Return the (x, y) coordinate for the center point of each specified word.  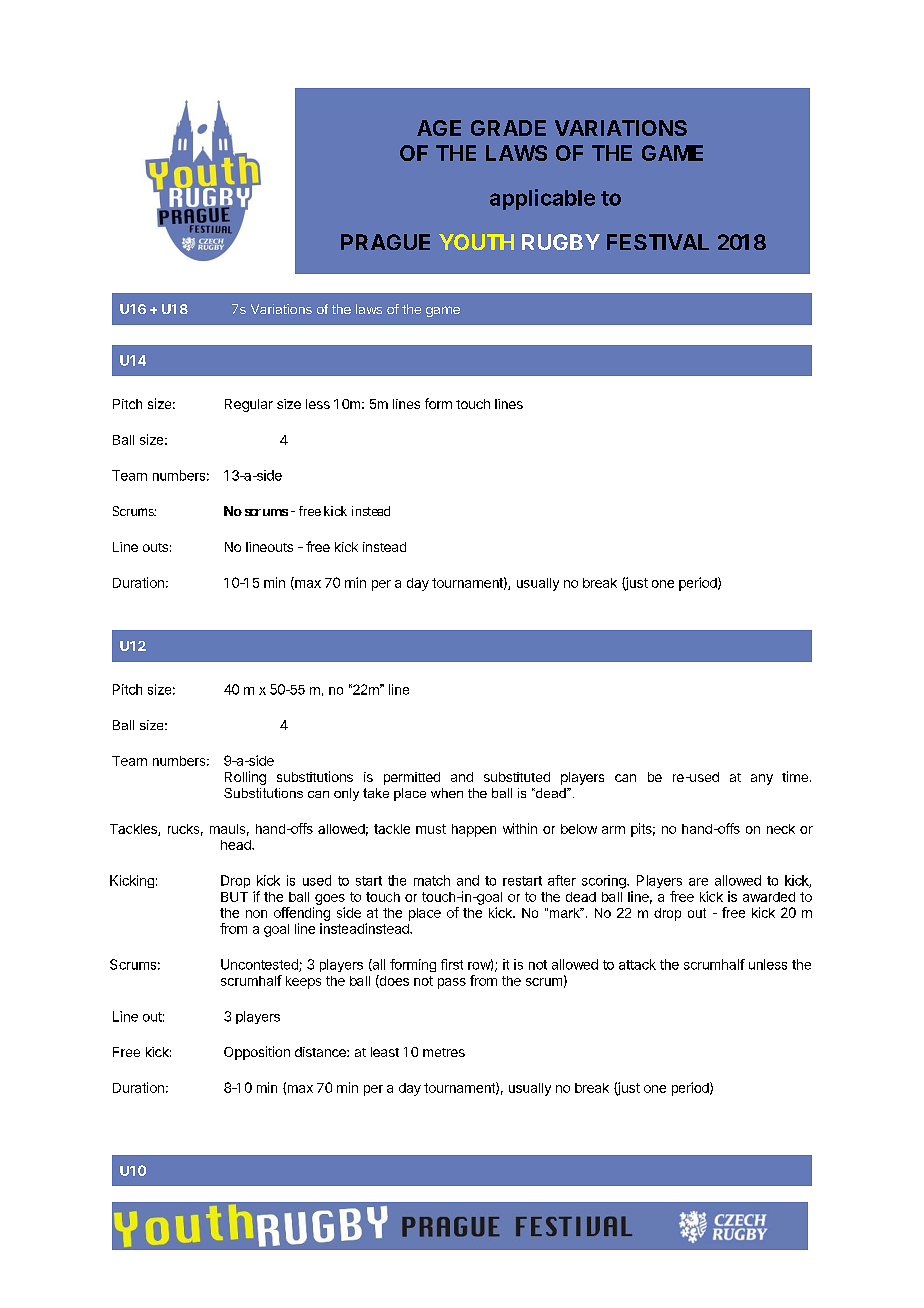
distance (321, 1052)
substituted (517, 777)
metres (444, 1052)
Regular (249, 405)
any (762, 779)
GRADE (508, 128)
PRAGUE (385, 242)
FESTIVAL (658, 242)
